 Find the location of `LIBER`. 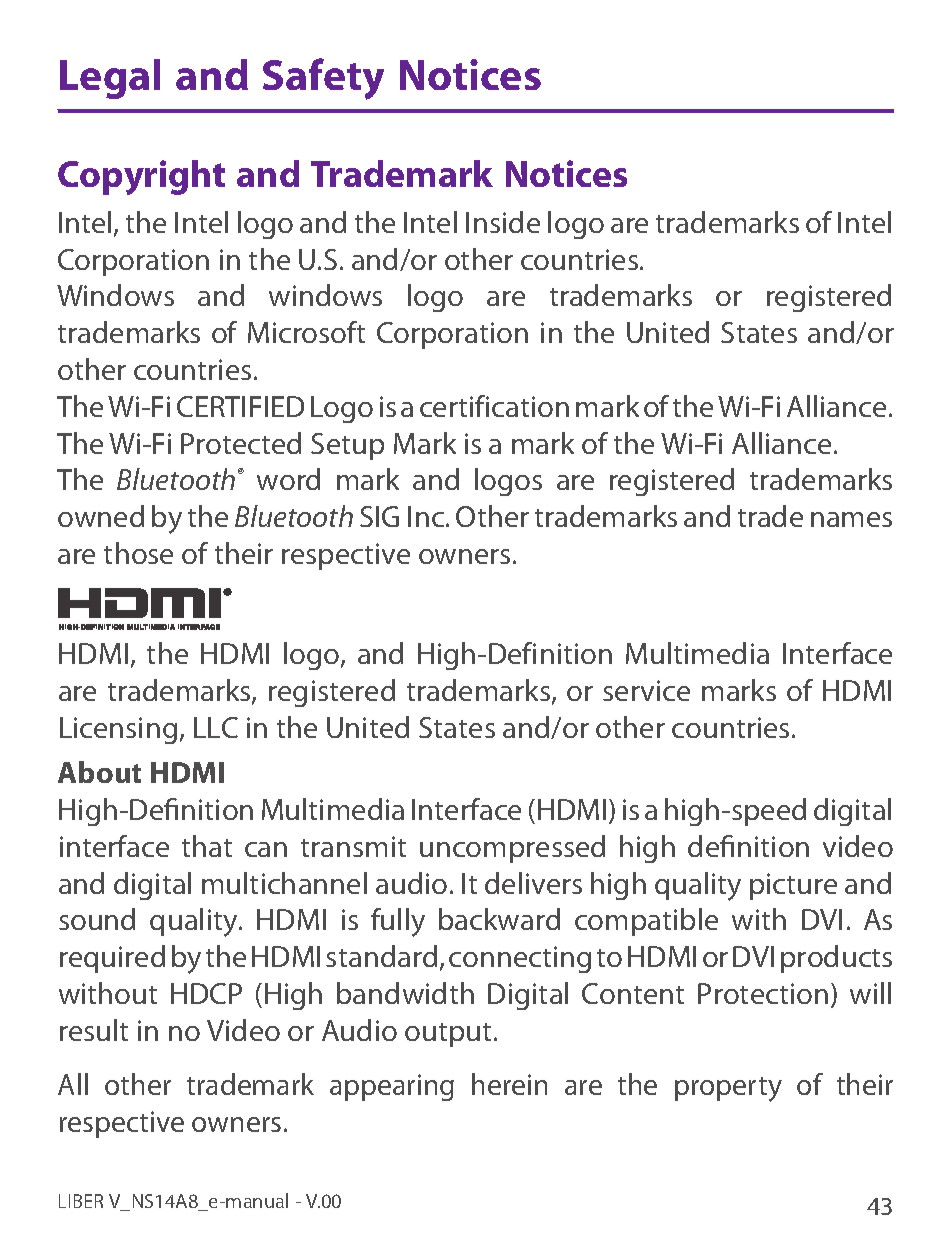

LIBER is located at coordinates (81, 1201).
